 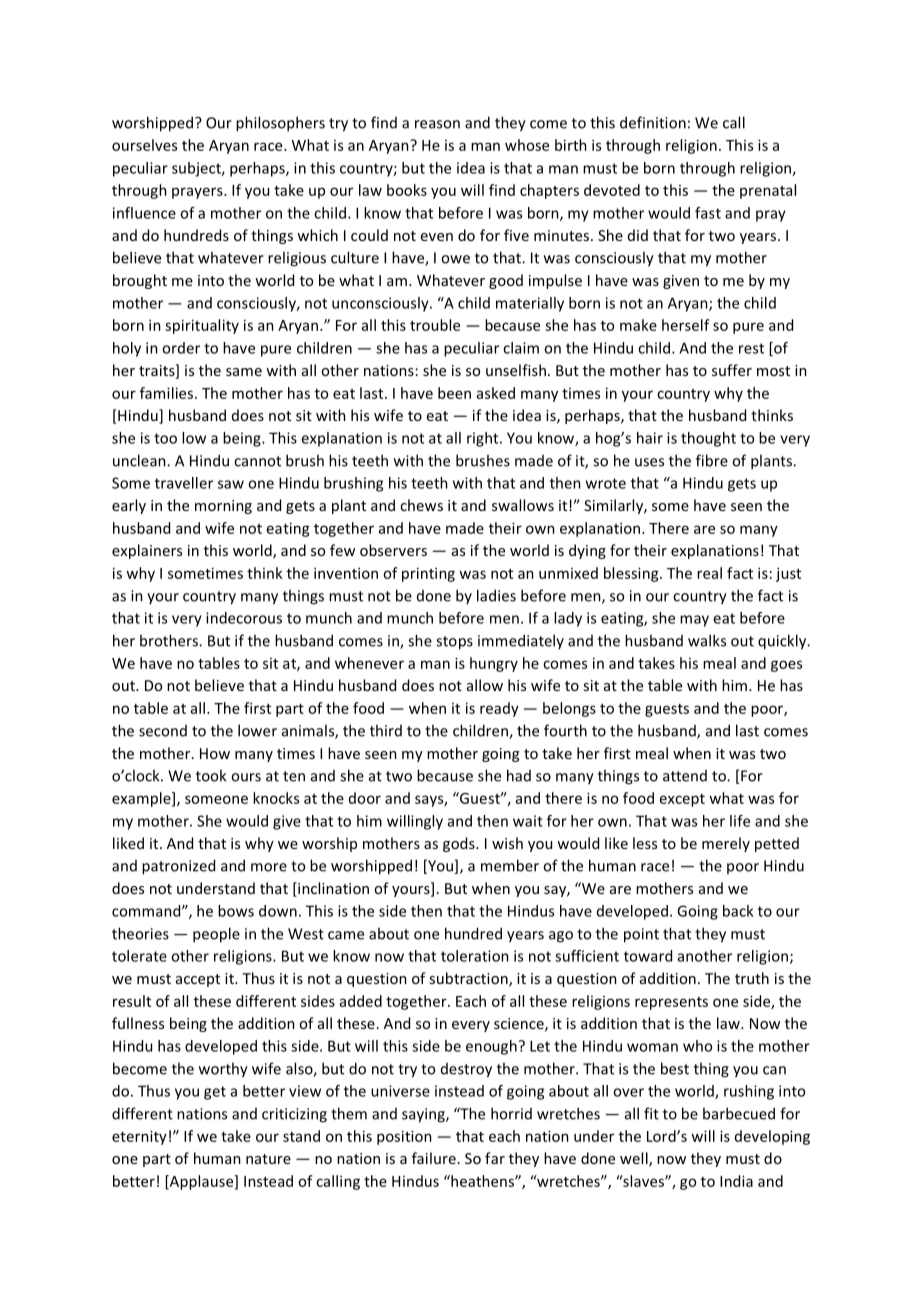 What do you see at coordinates (163, 731) in the page?
I see `second` at bounding box center [163, 731].
